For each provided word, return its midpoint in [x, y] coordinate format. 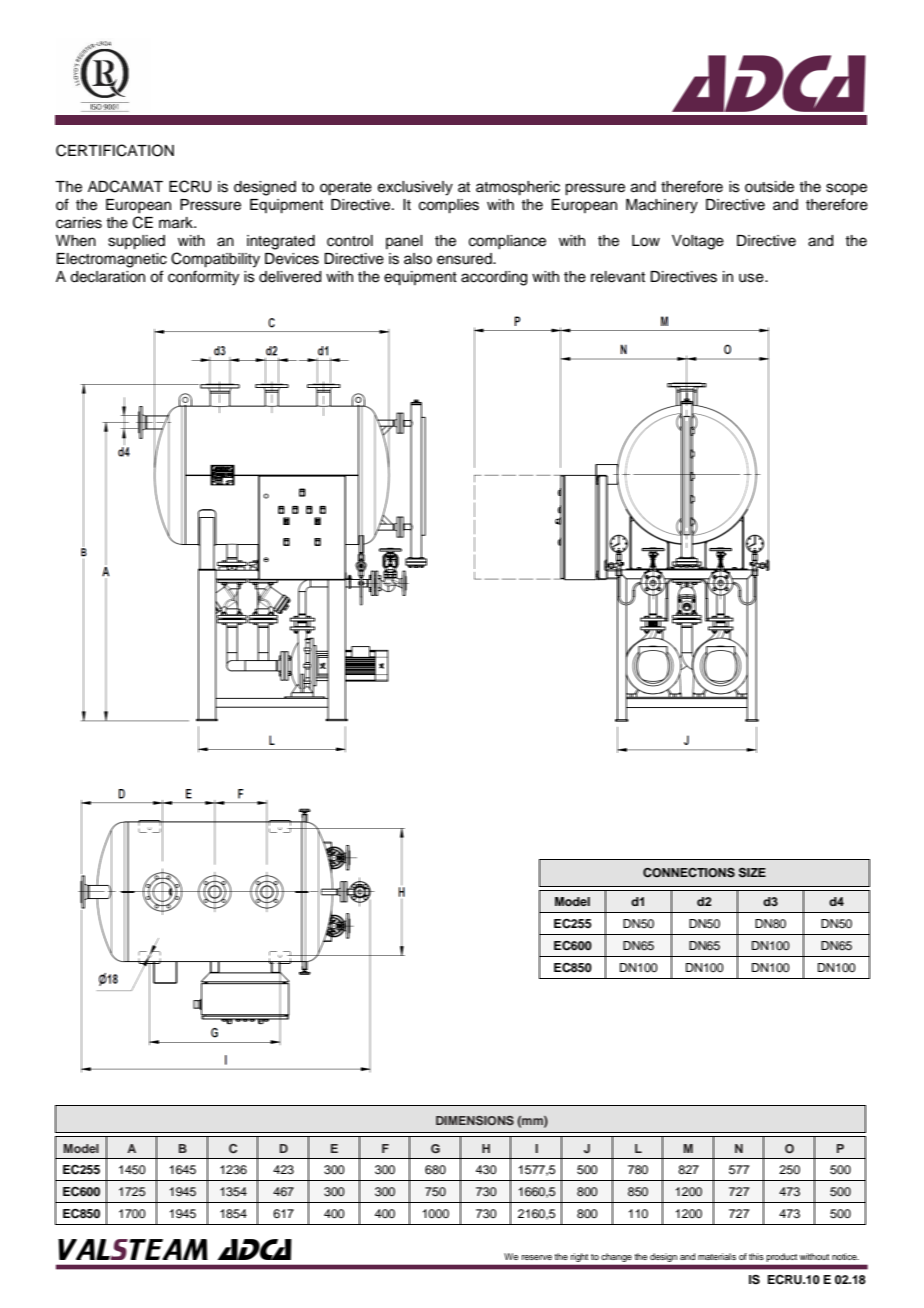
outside [769, 187]
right [579, 1257]
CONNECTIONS [689, 873]
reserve [537, 1257]
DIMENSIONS [475, 1120]
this [756, 1256]
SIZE [752, 873]
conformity [203, 278]
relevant [618, 277]
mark [177, 223]
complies [449, 206]
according [494, 278]
